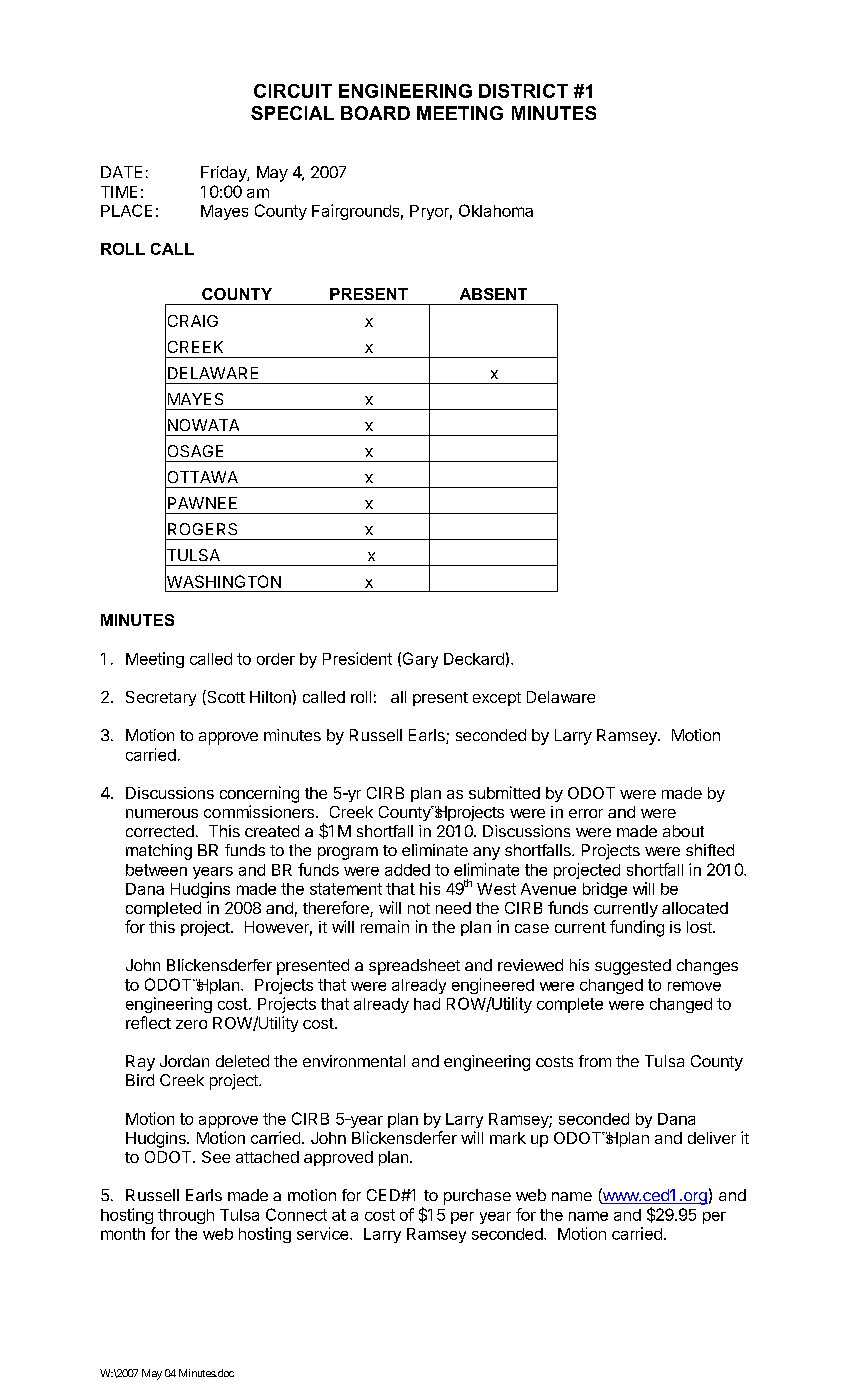  What do you see at coordinates (712, 1138) in the page?
I see `deliver` at bounding box center [712, 1138].
